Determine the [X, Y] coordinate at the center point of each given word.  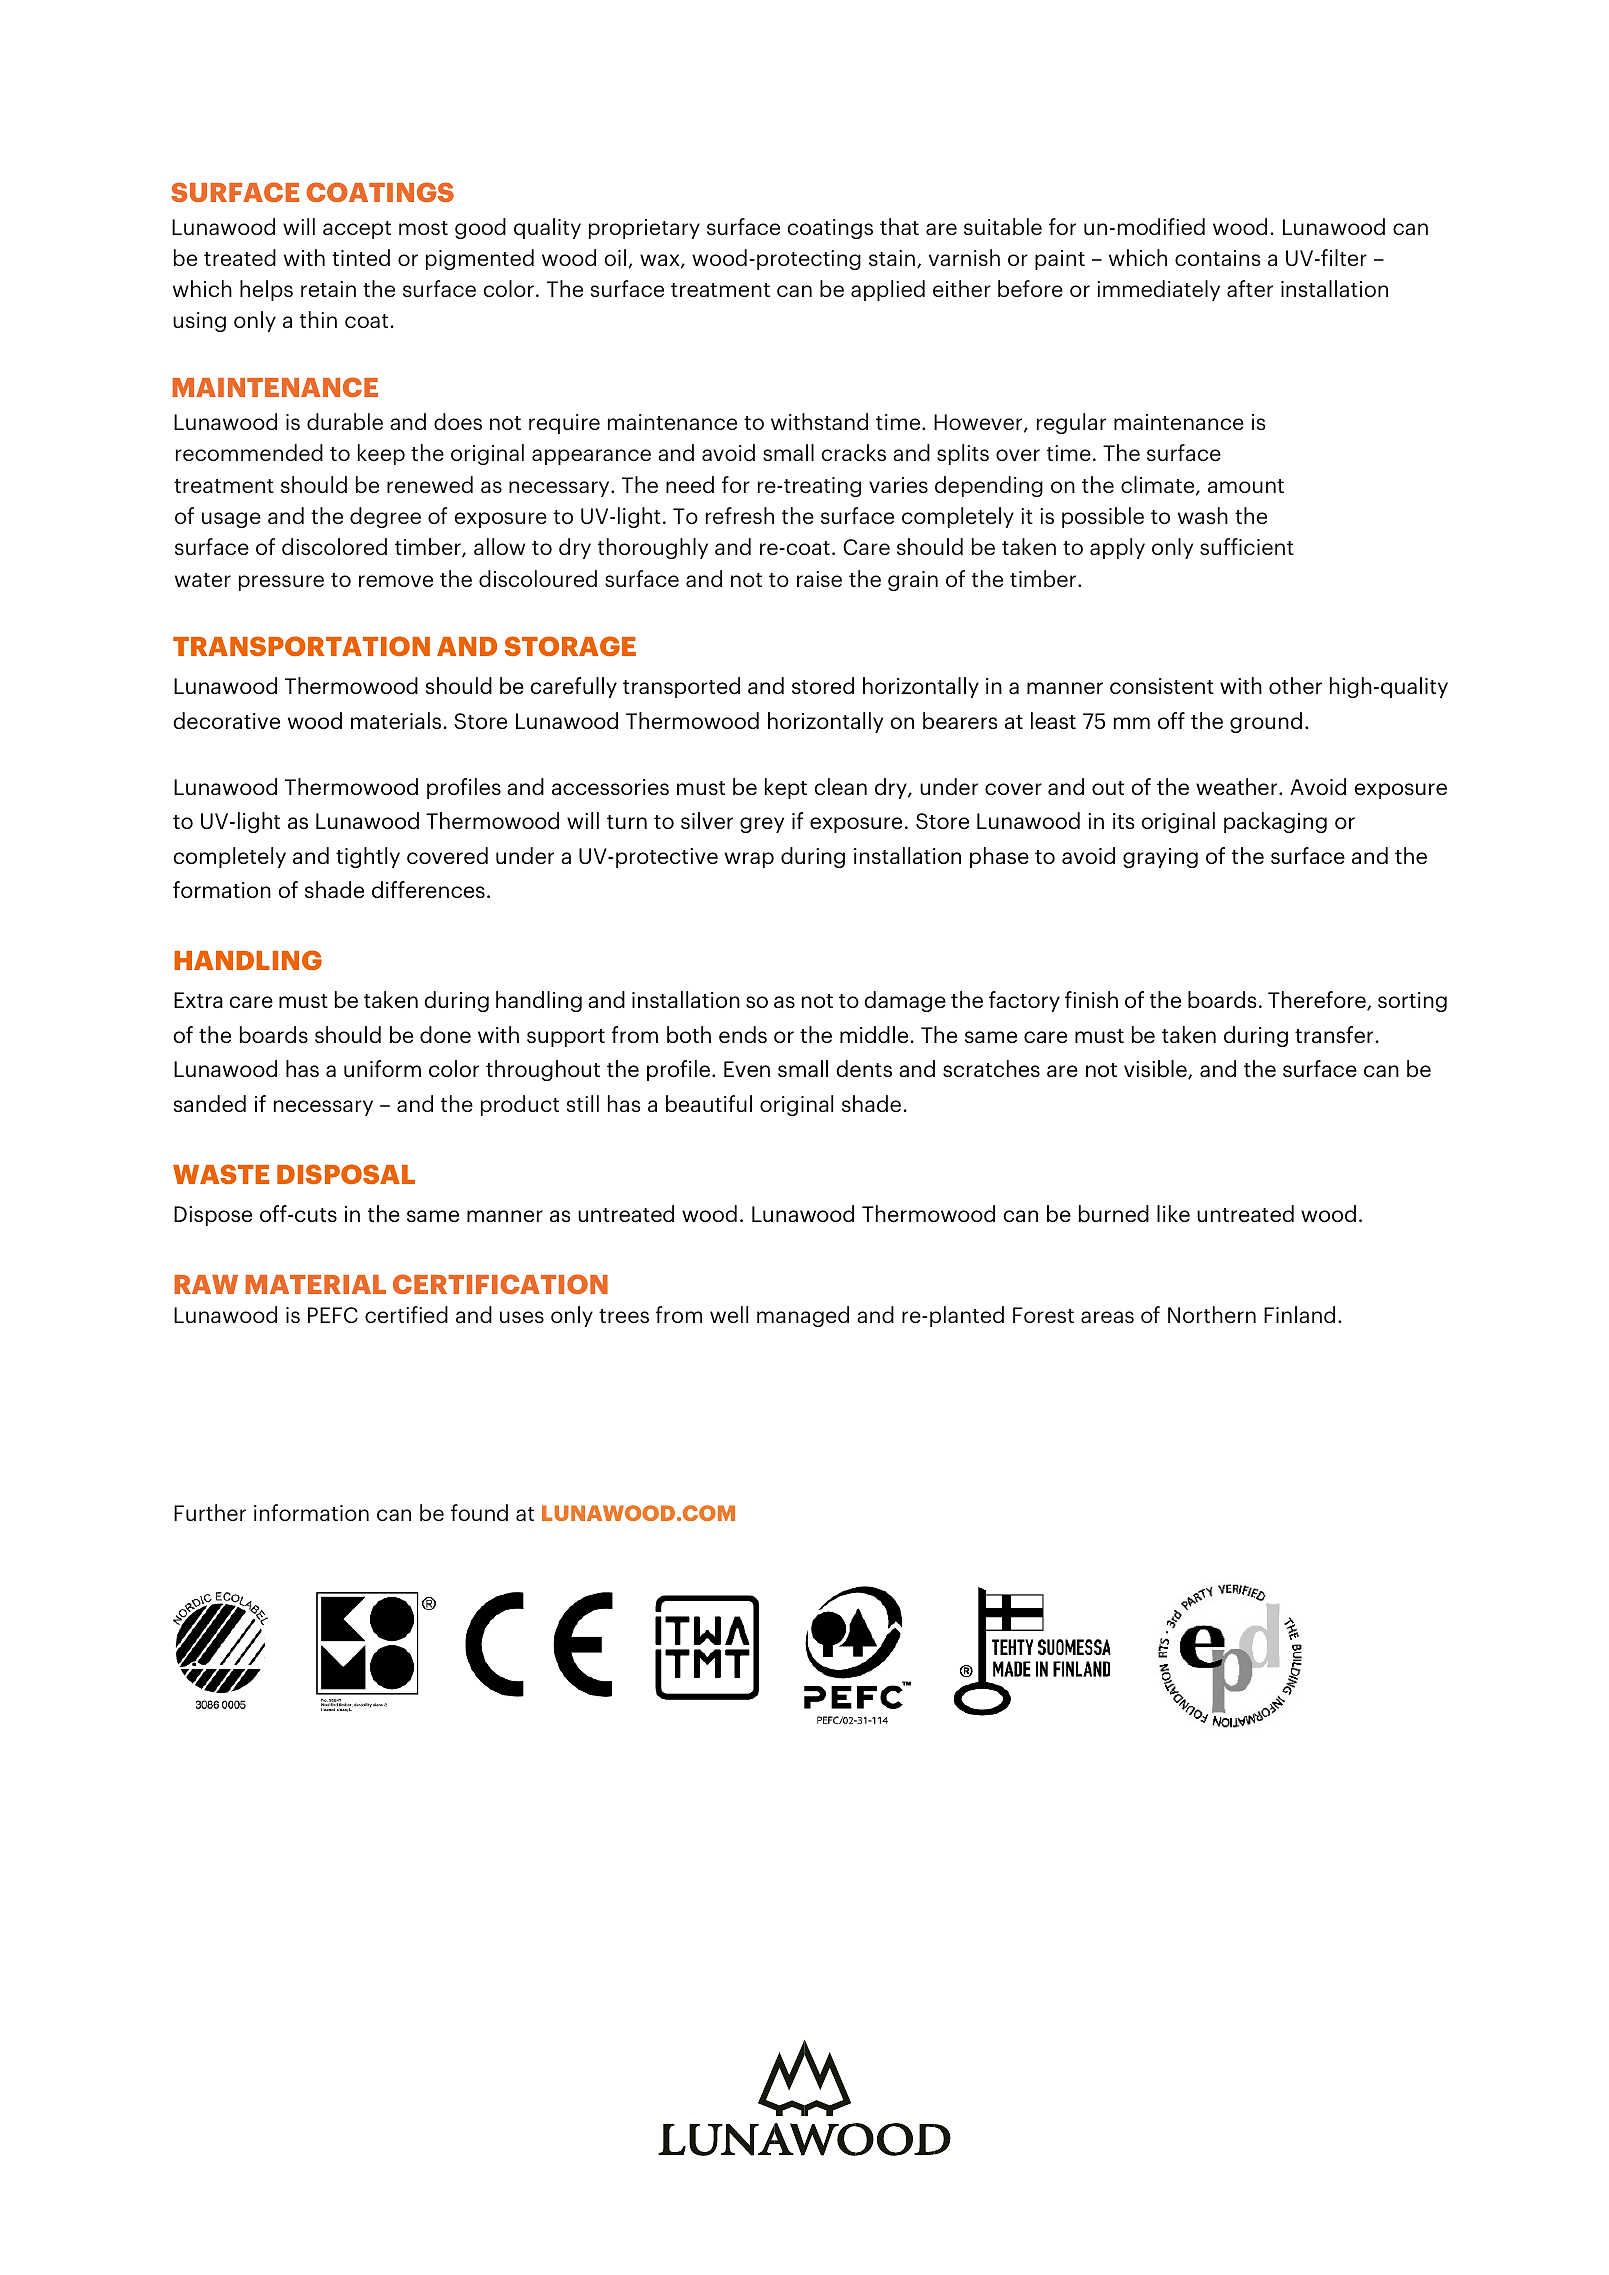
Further [210, 1512]
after [1250, 288]
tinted [361, 257]
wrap [749, 860]
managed [803, 1316]
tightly [368, 857]
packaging [1275, 822]
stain [892, 258]
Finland [1299, 1314]
